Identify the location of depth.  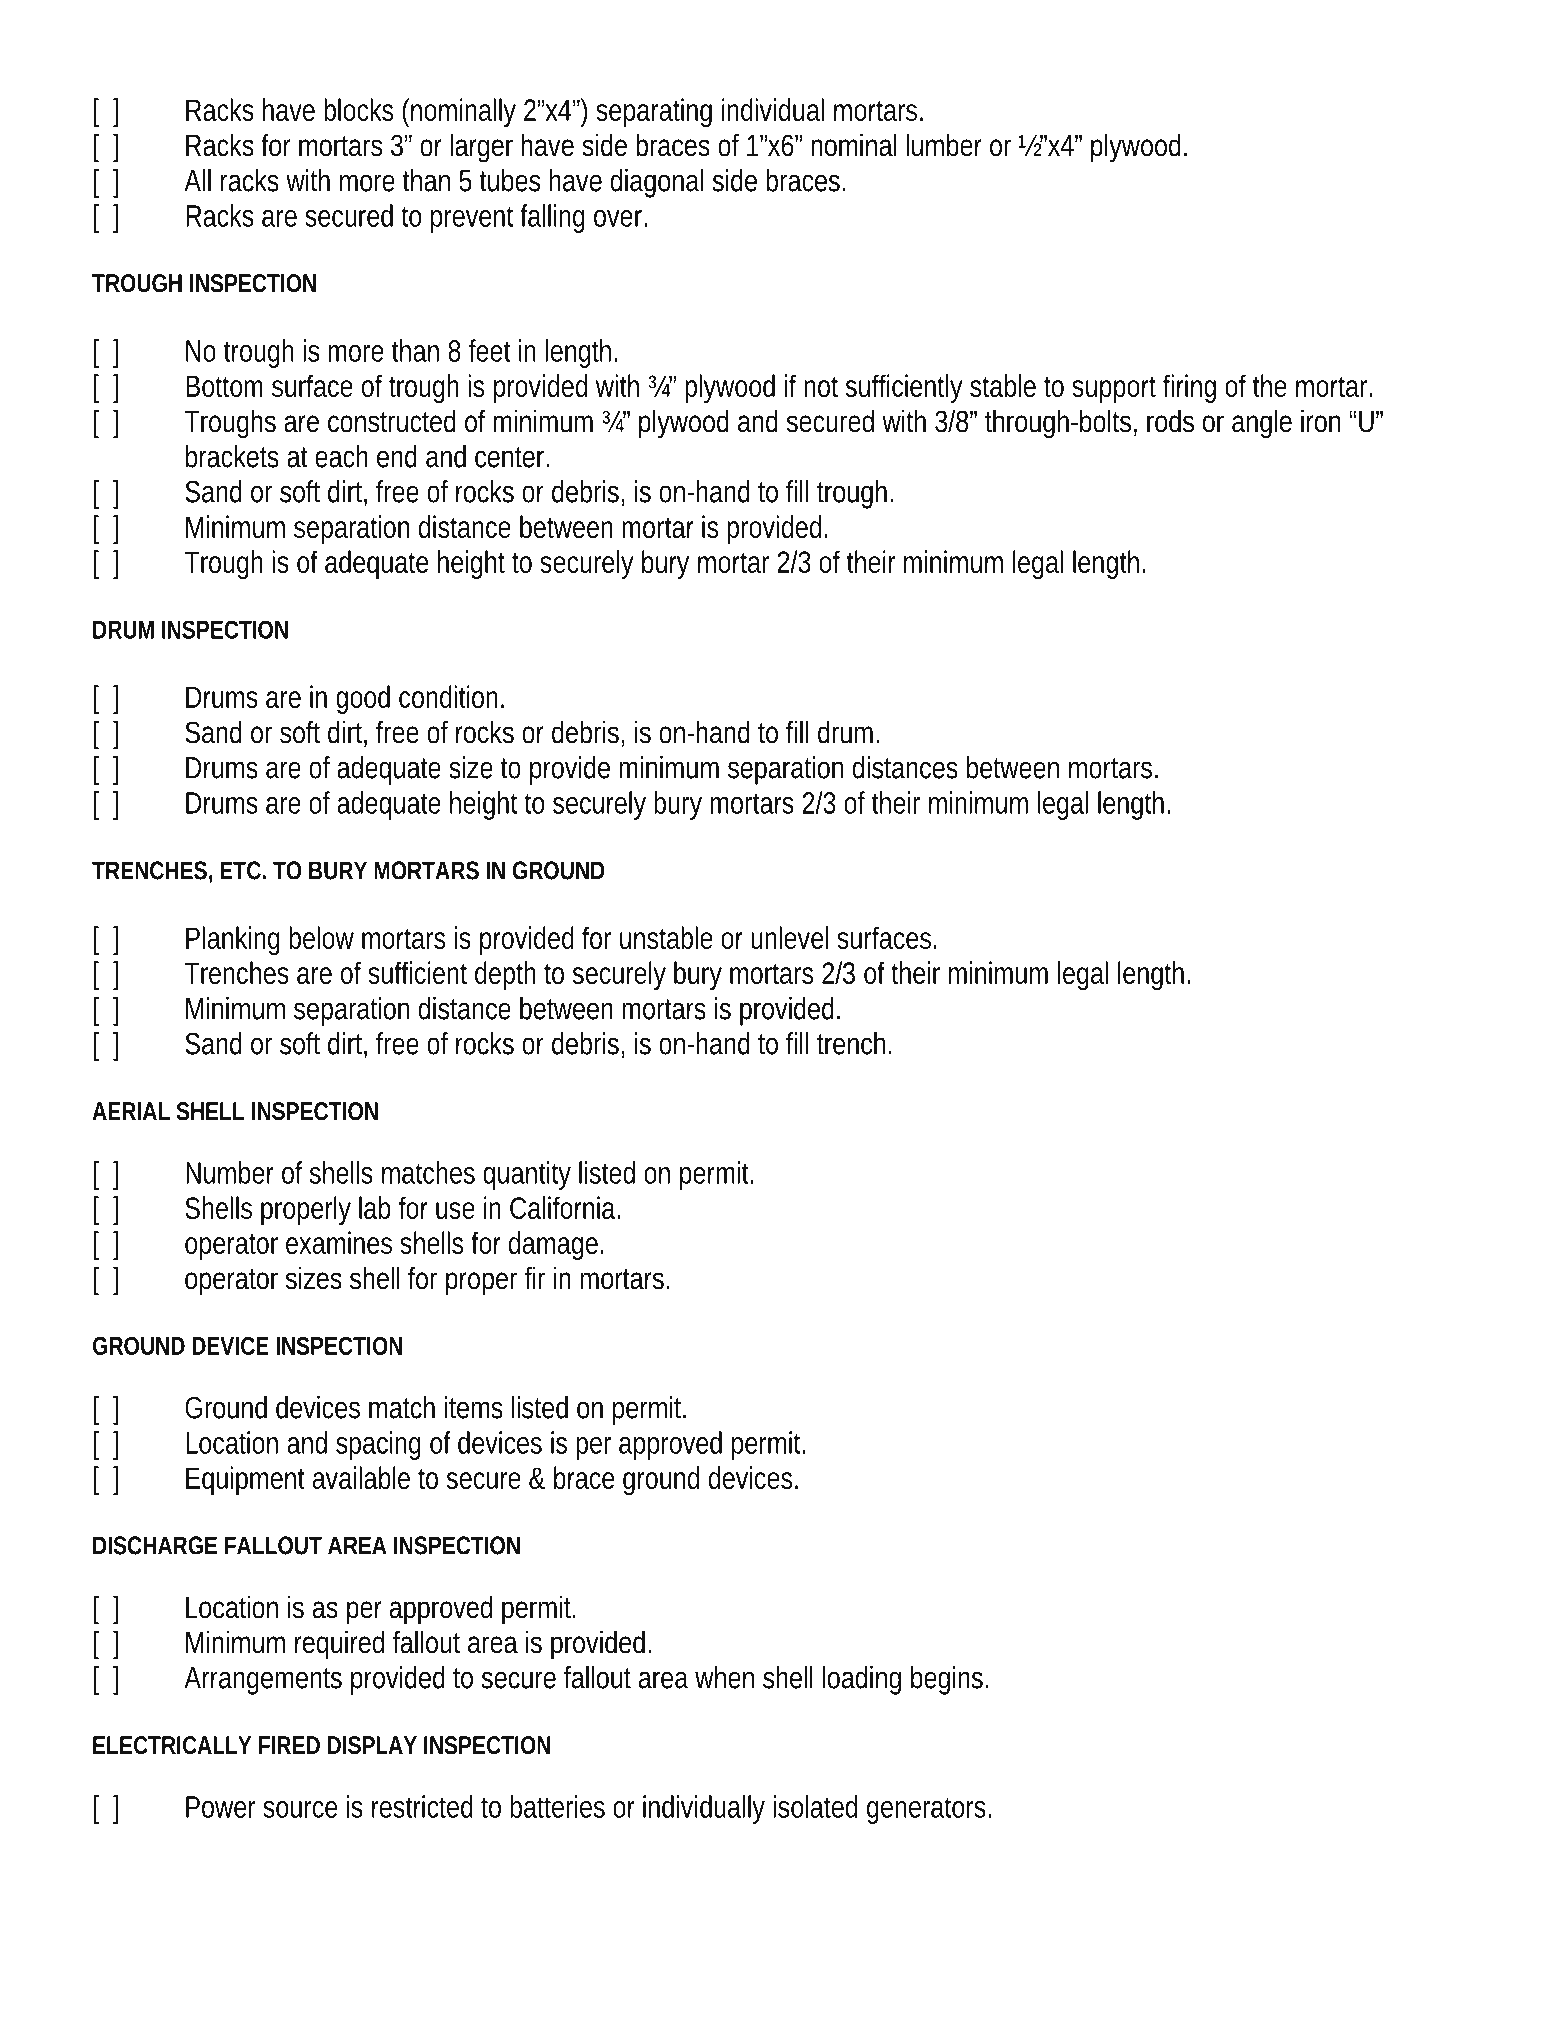
(505, 975).
